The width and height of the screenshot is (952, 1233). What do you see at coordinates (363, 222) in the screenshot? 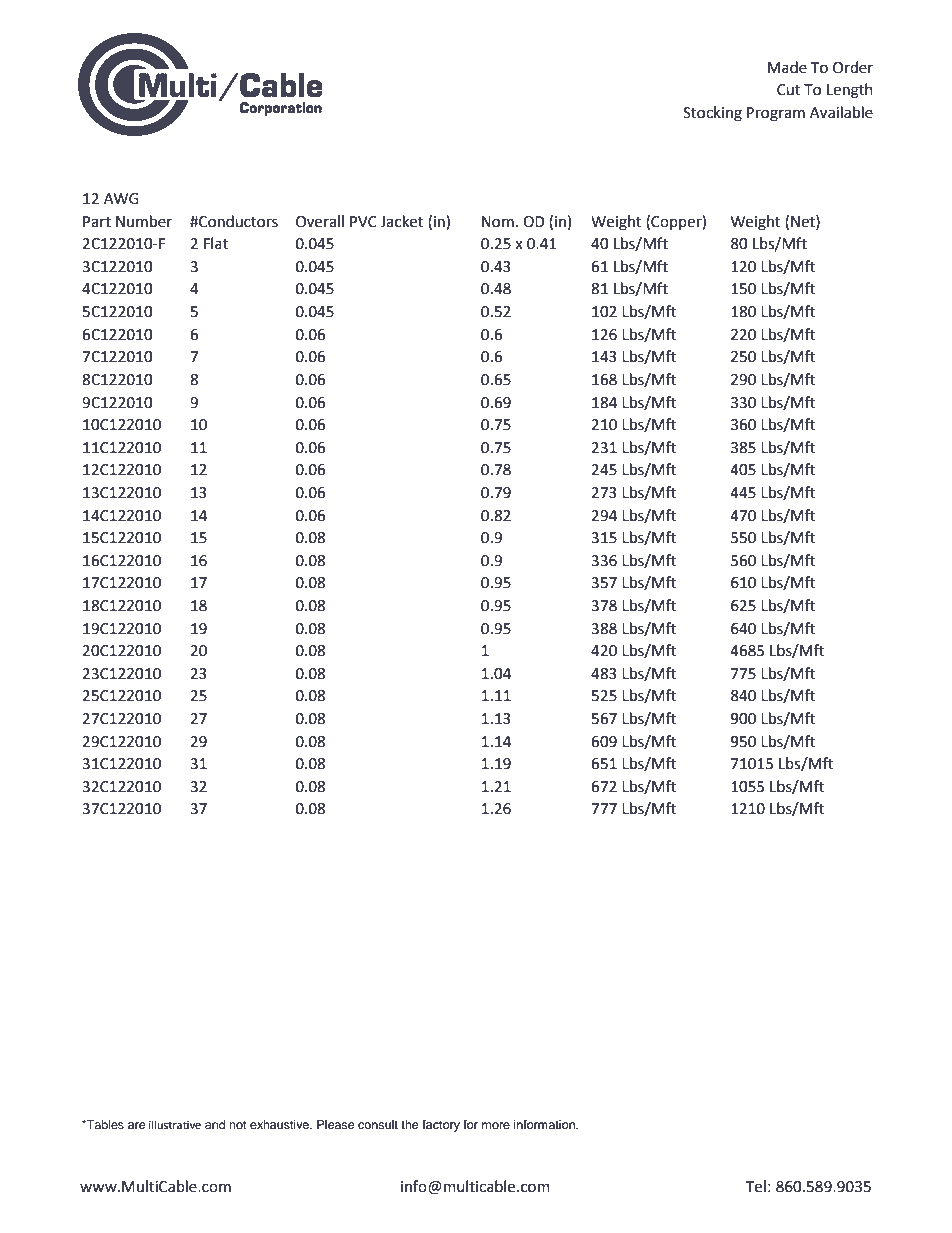
I see `PVC` at bounding box center [363, 222].
